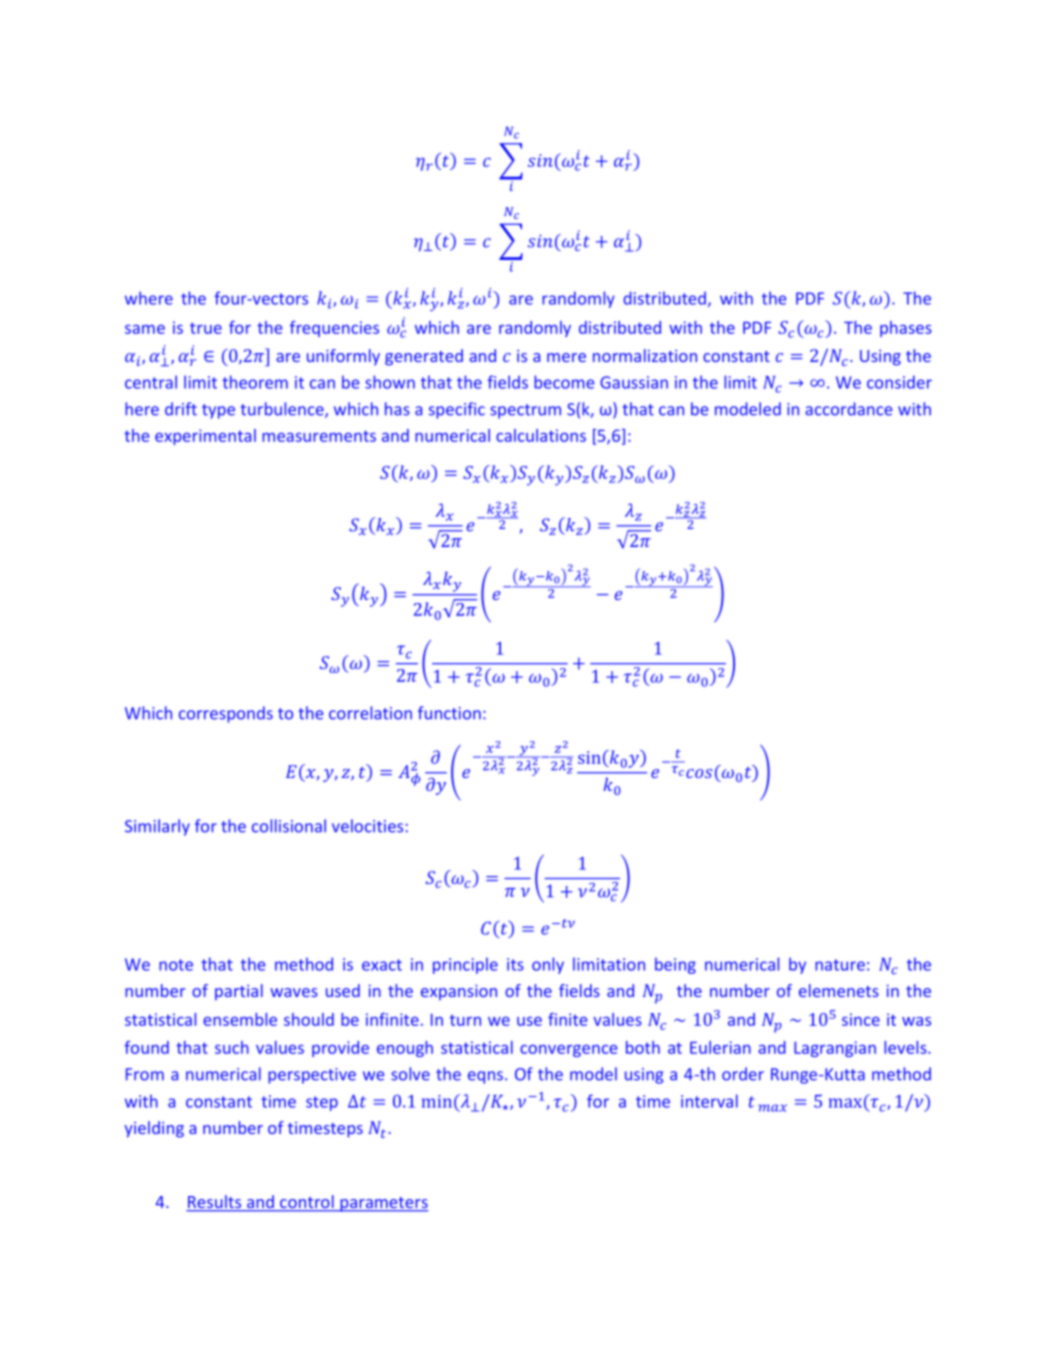 This screenshot has height=1366, width=1056. Describe the element at coordinates (255, 382) in the screenshot. I see `theorem` at that location.
